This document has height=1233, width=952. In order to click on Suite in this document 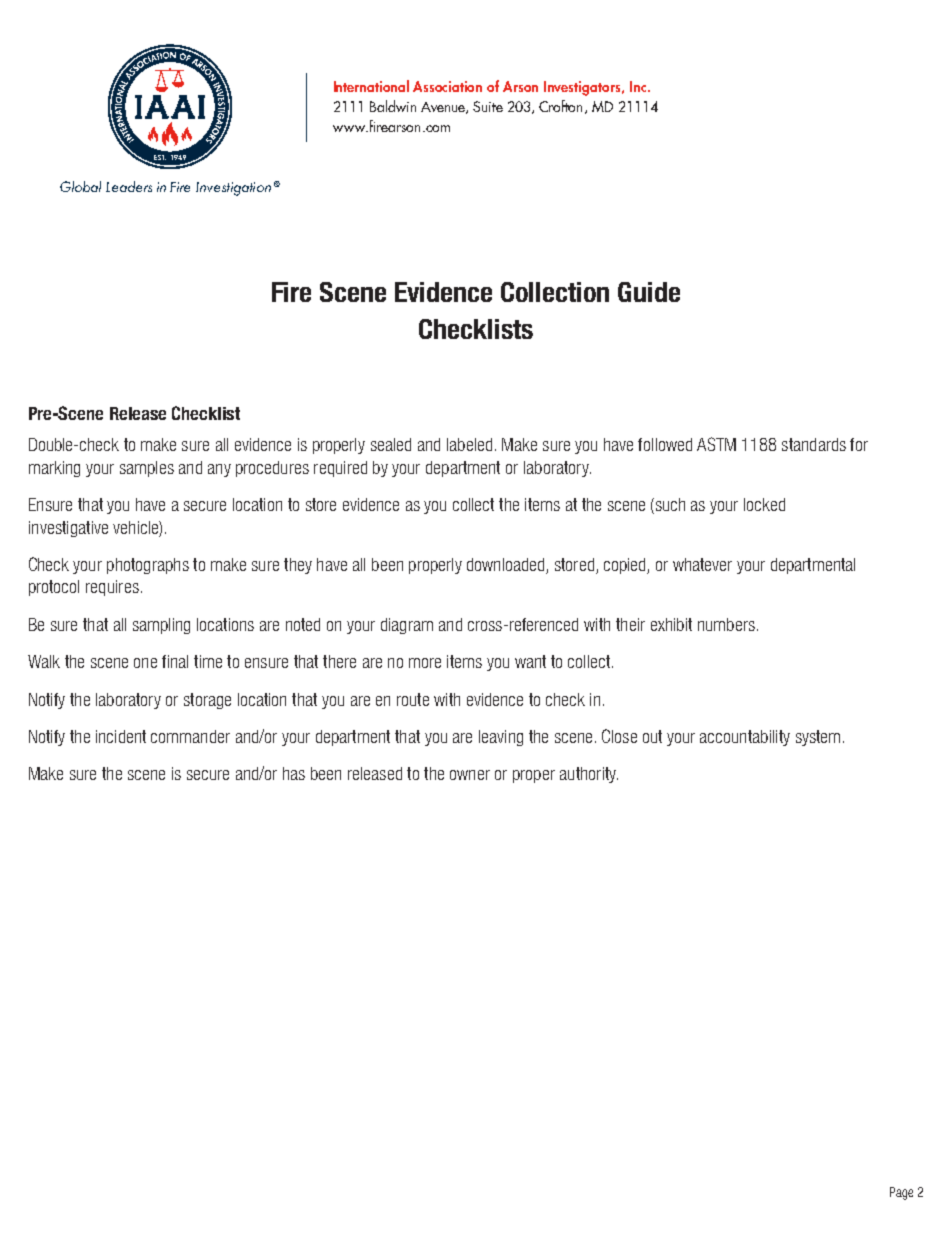, I will do `click(488, 106)`.
